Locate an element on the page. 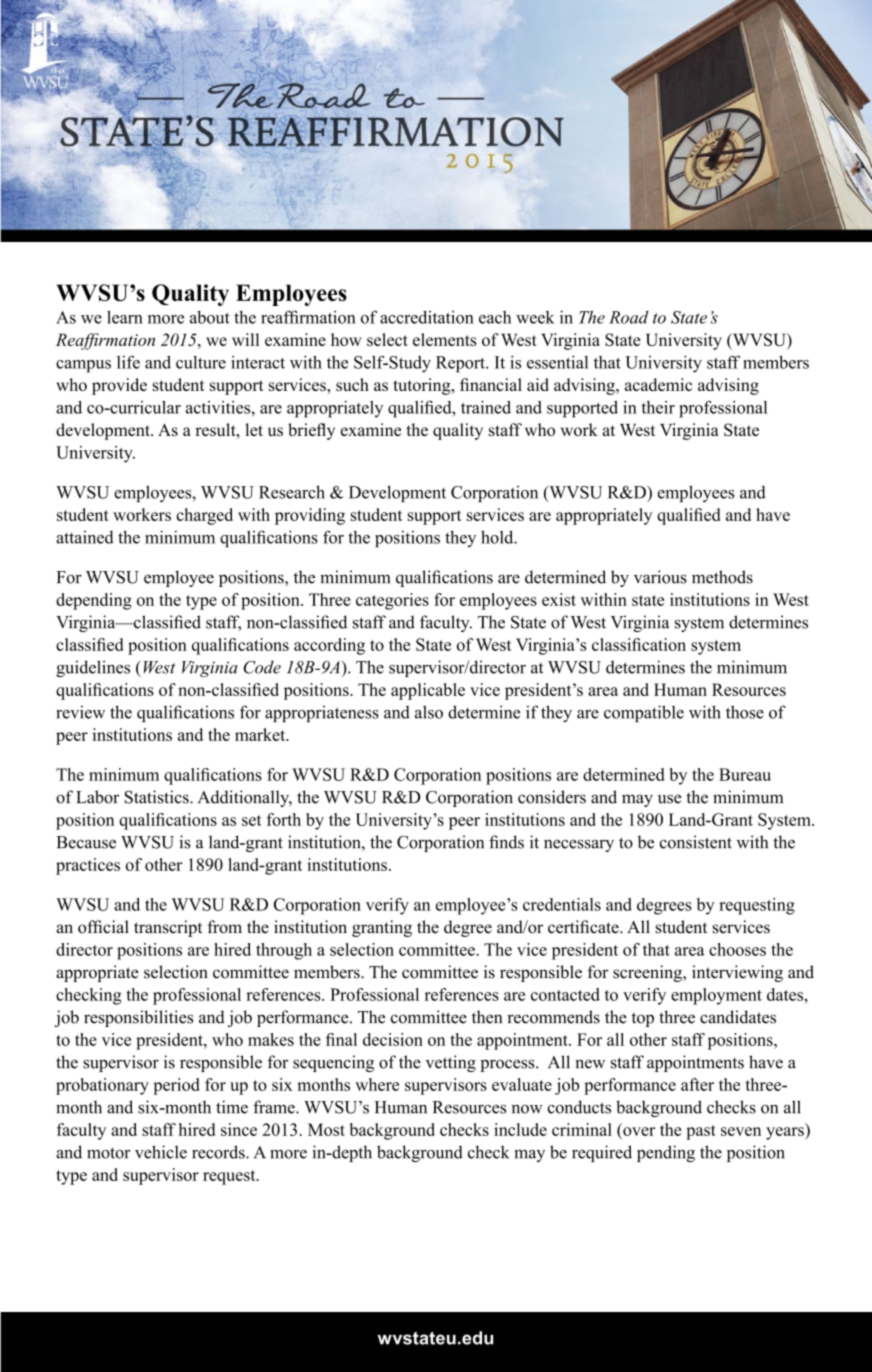 The height and width of the image is (1372, 872). categories is located at coordinates (392, 601).
